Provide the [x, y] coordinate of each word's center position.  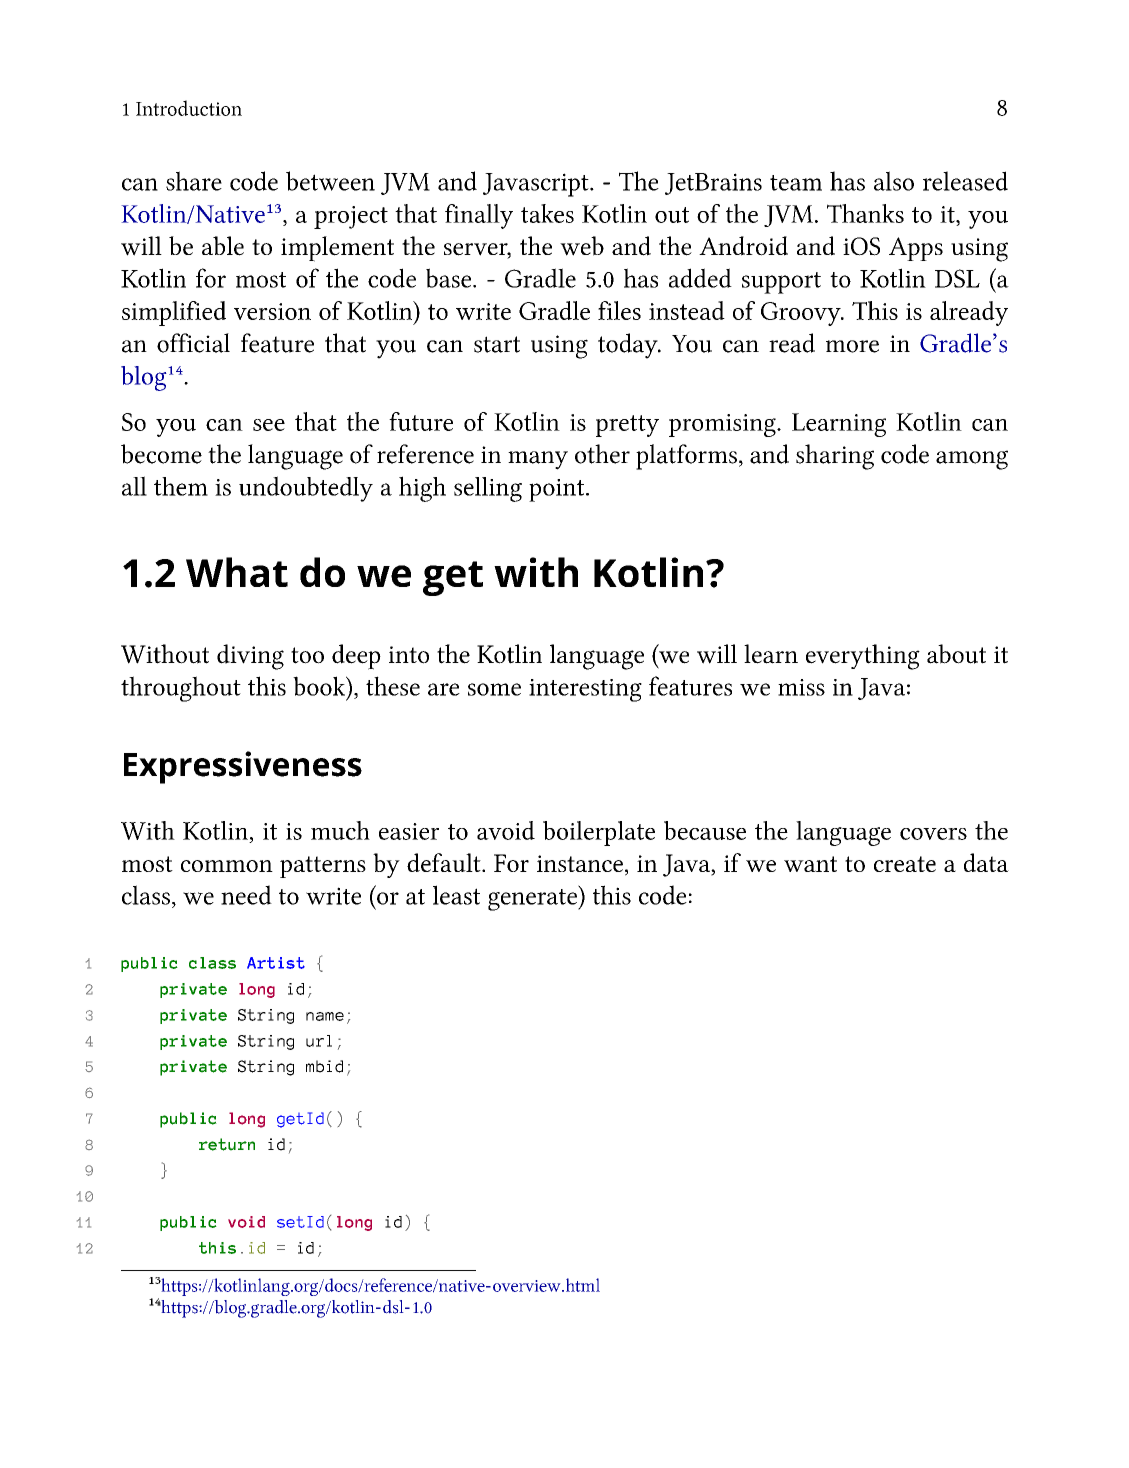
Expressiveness [243, 767]
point [558, 490]
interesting [585, 690]
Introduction [189, 108]
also [894, 181]
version [272, 311]
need [246, 895]
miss [801, 687]
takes [547, 213]
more [852, 346]
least [456, 895]
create [905, 864]
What [237, 572]
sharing [835, 457]
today [629, 346]
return [227, 1144]
